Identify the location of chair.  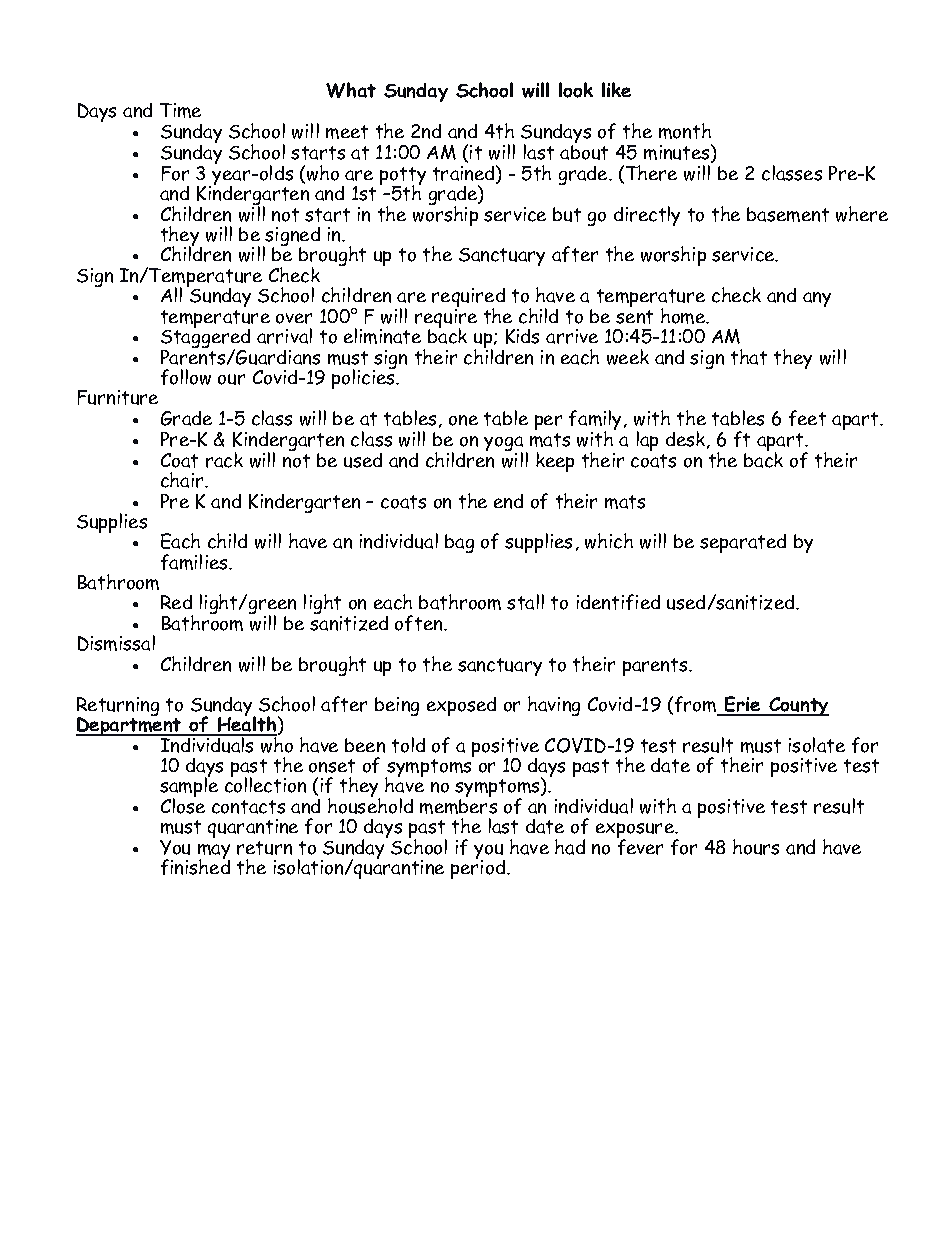
(183, 480).
